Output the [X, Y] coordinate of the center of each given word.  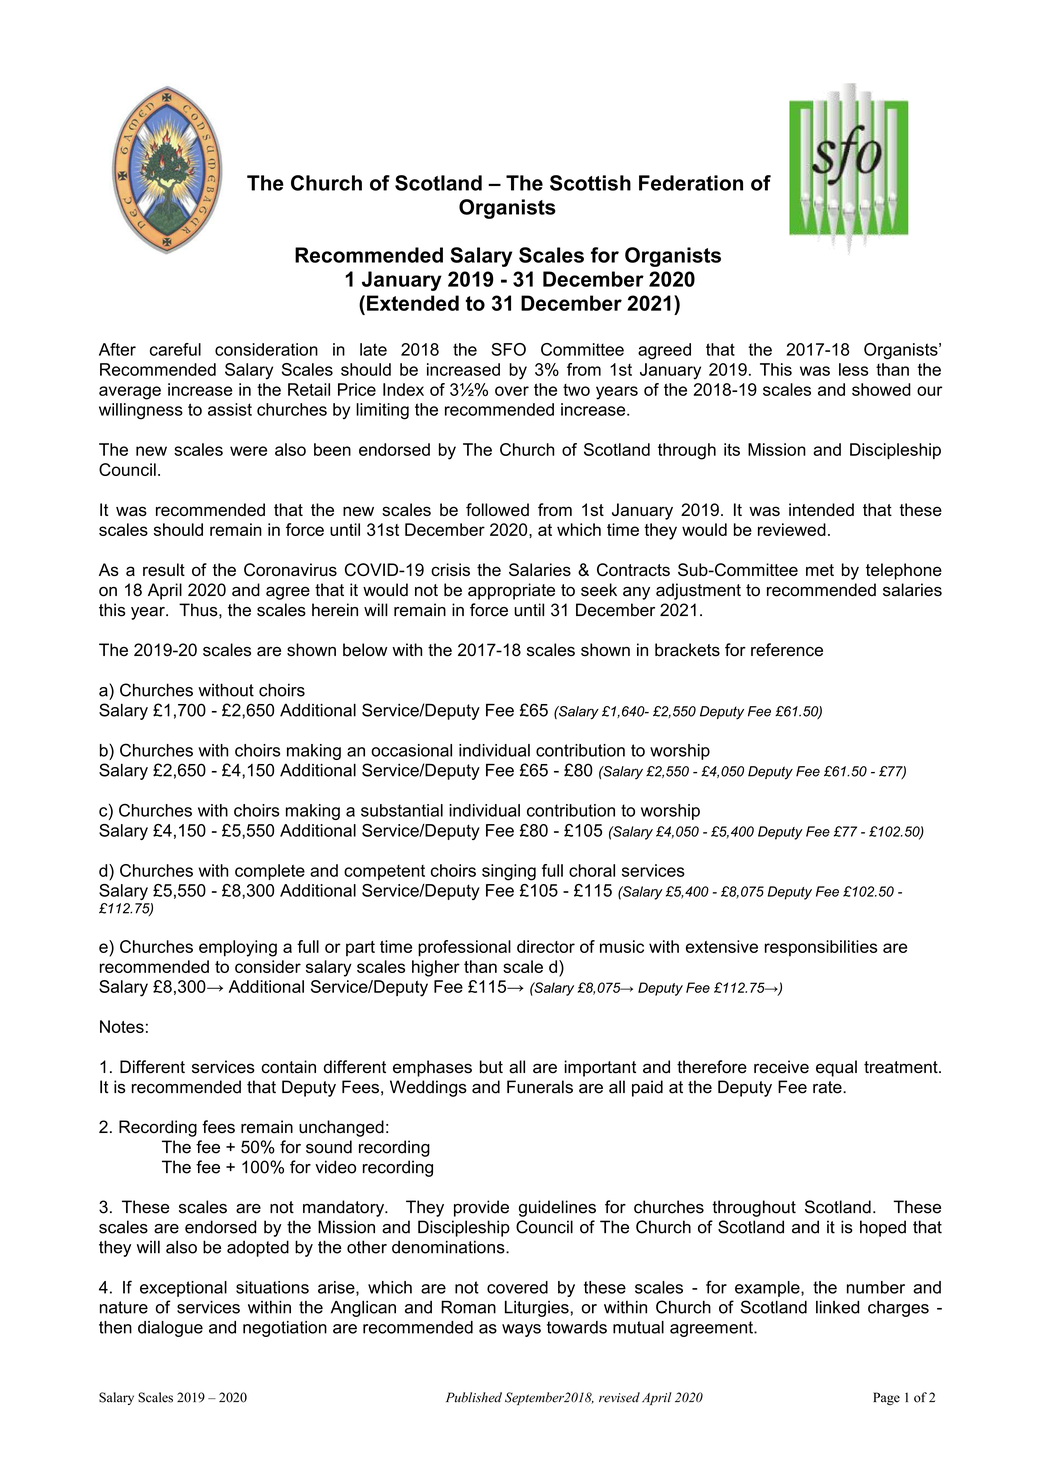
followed [497, 509]
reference [787, 650]
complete [270, 872]
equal [836, 1068]
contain [288, 1067]
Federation [691, 183]
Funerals [540, 1087]
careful [175, 349]
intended [821, 509]
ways [521, 1330]
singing [509, 872]
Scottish [590, 183]
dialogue [170, 1329]
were [248, 451]
